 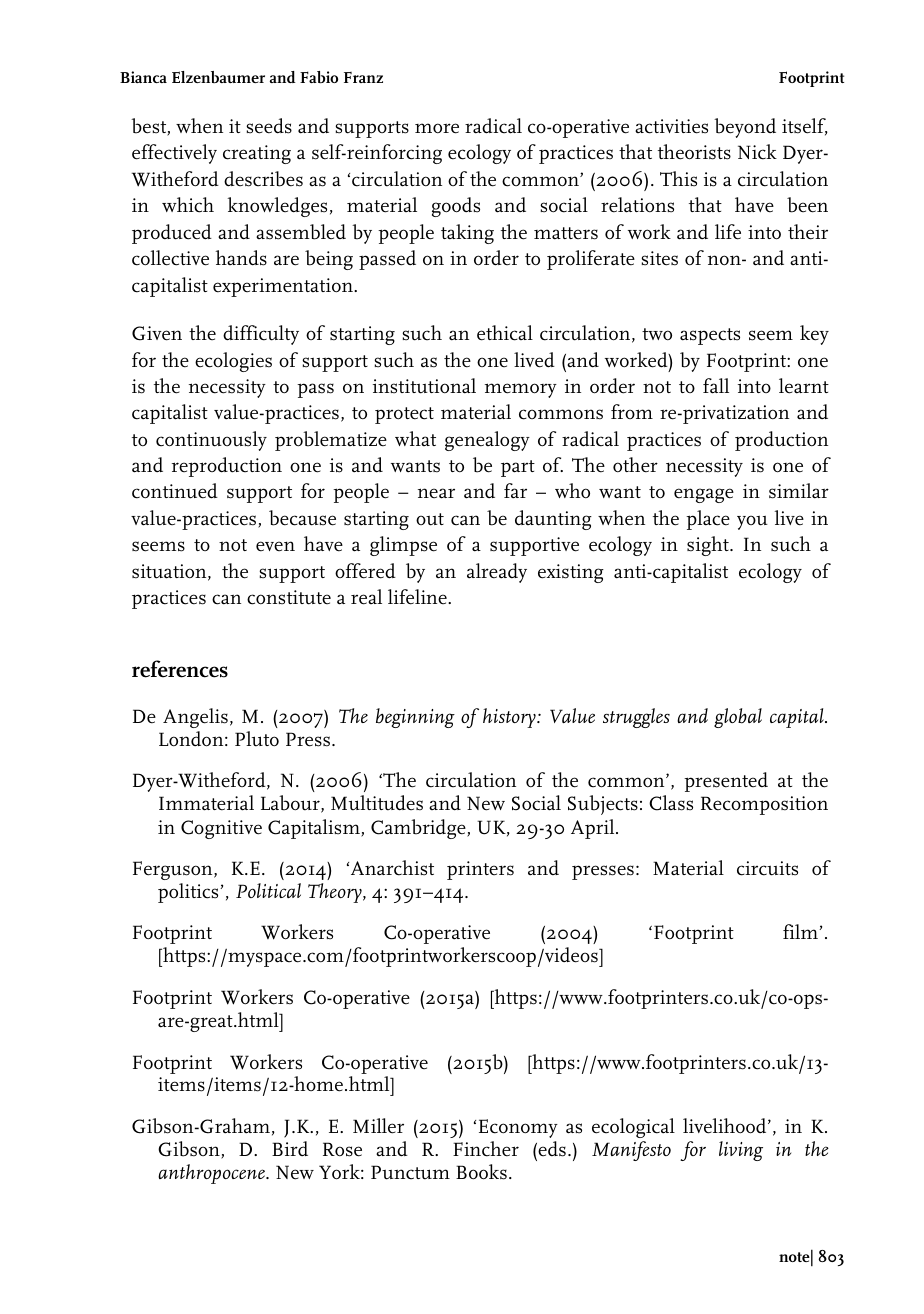 I want to click on history, so click(x=510, y=718).
